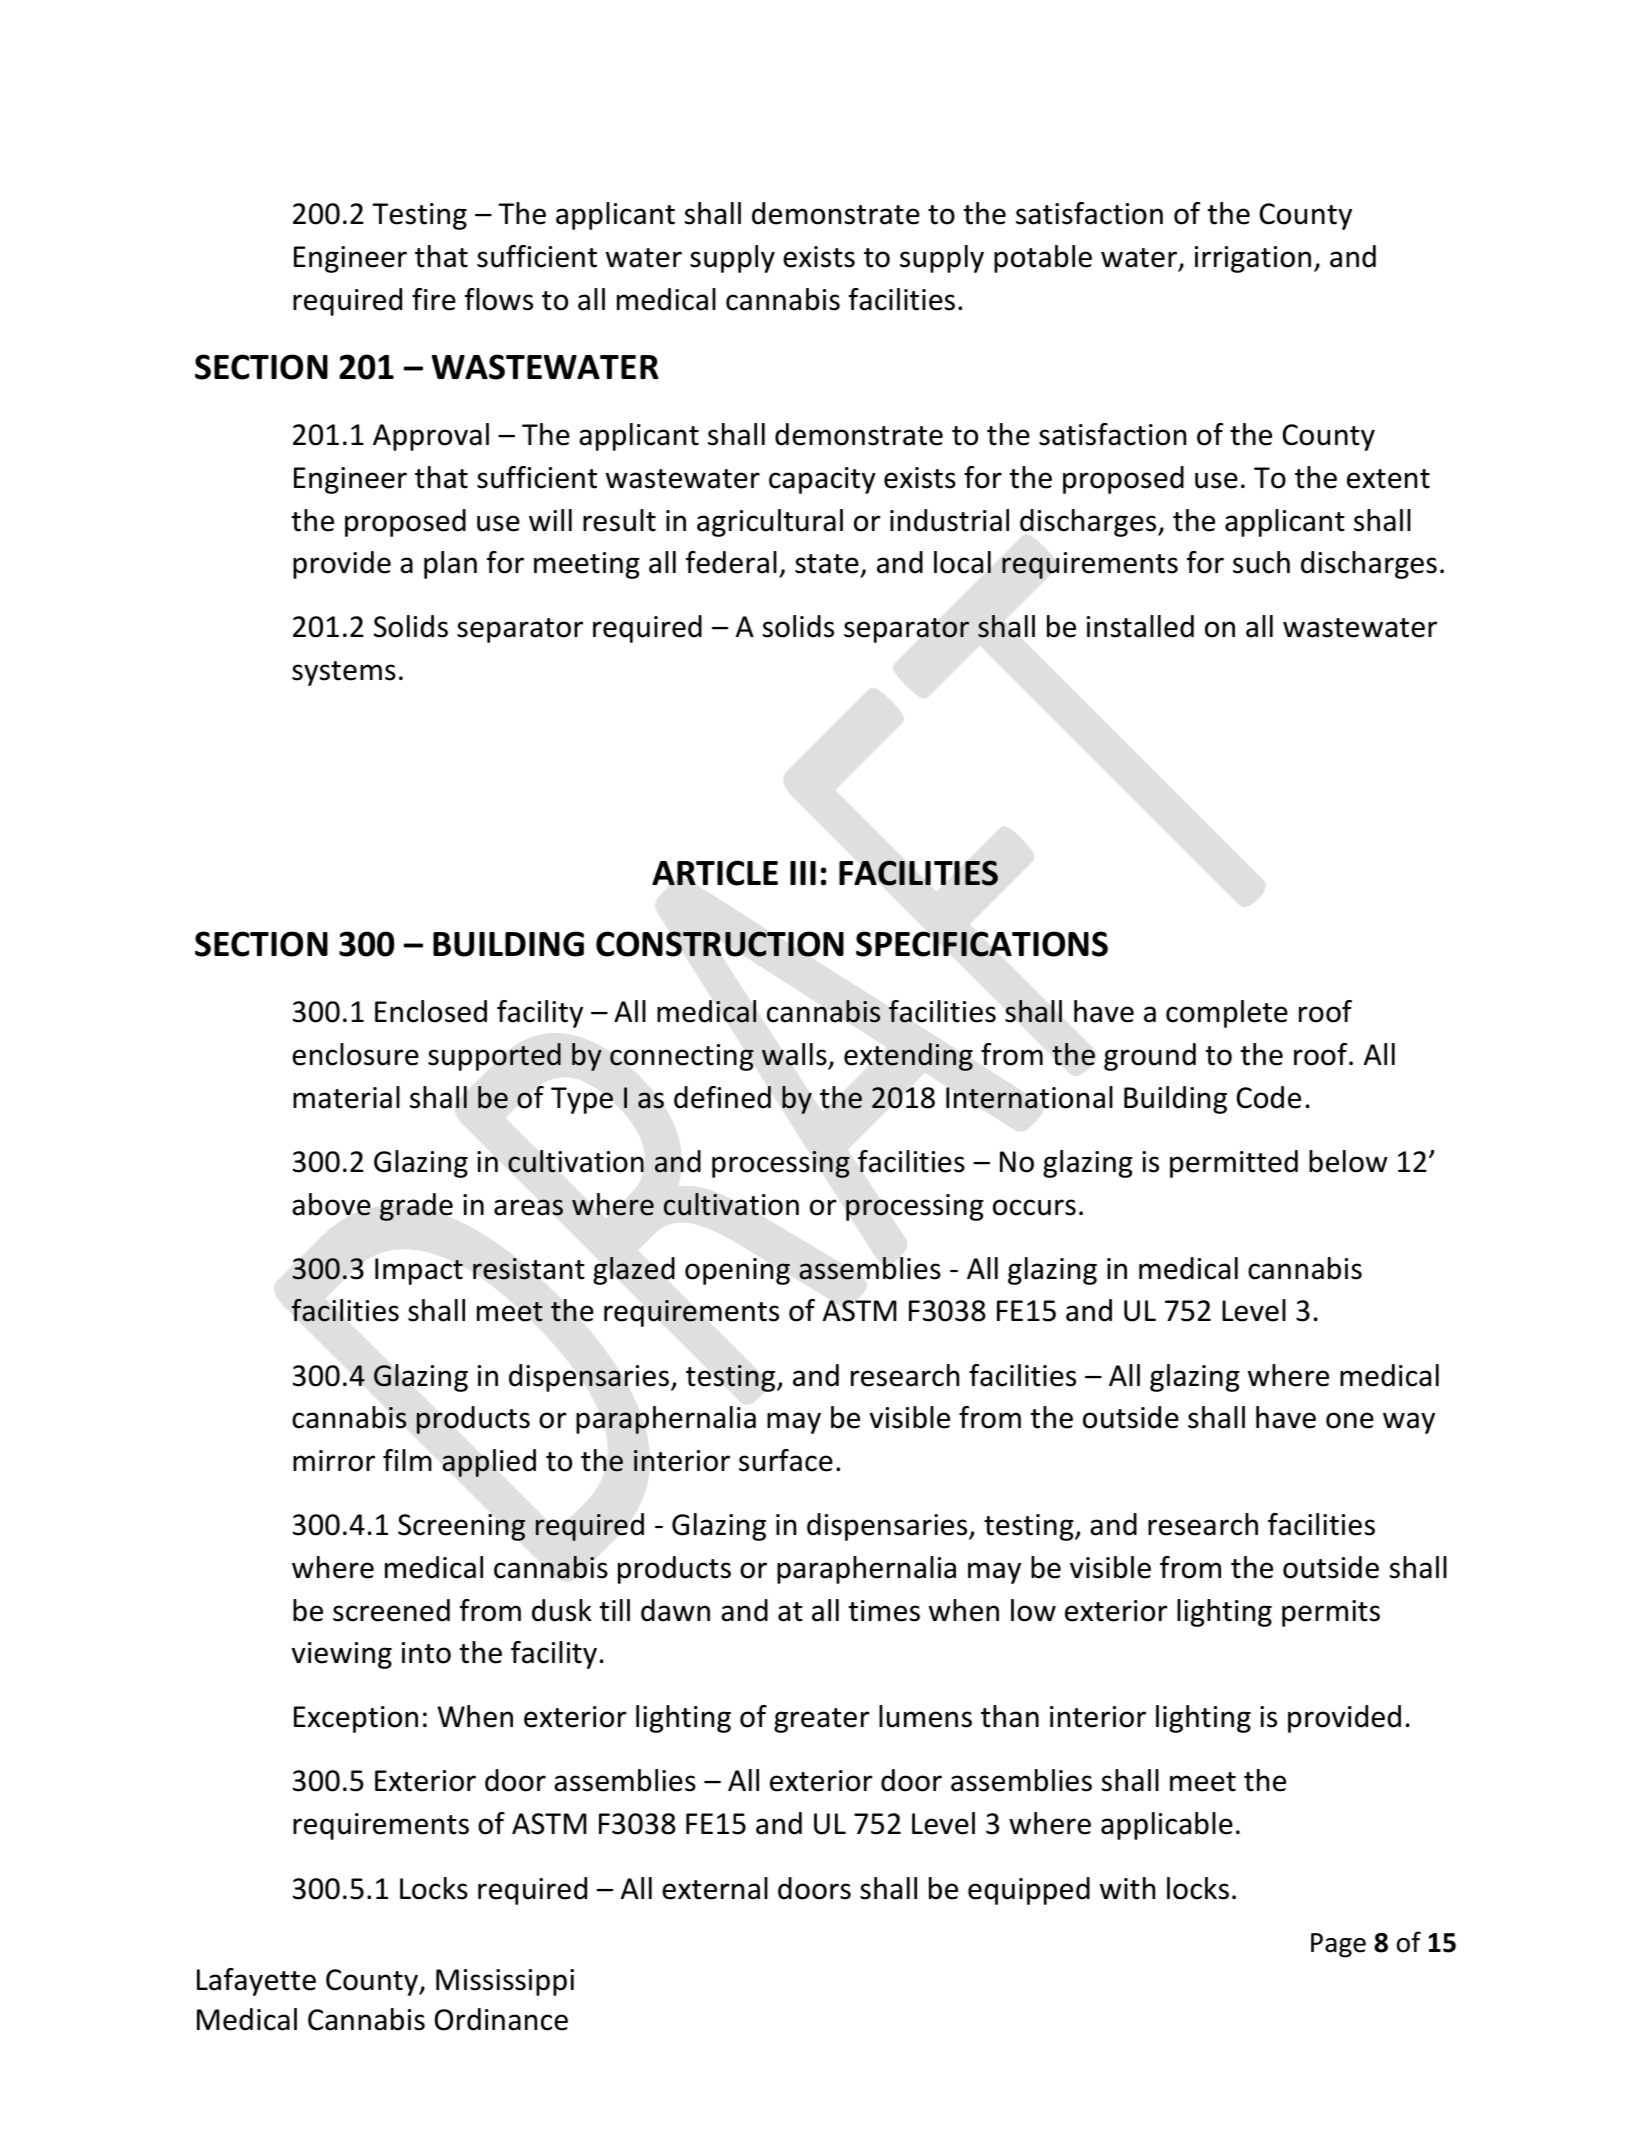 The height and width of the screenshot is (2136, 1651). Describe the element at coordinates (715, 1888) in the screenshot. I see `external` at that location.
